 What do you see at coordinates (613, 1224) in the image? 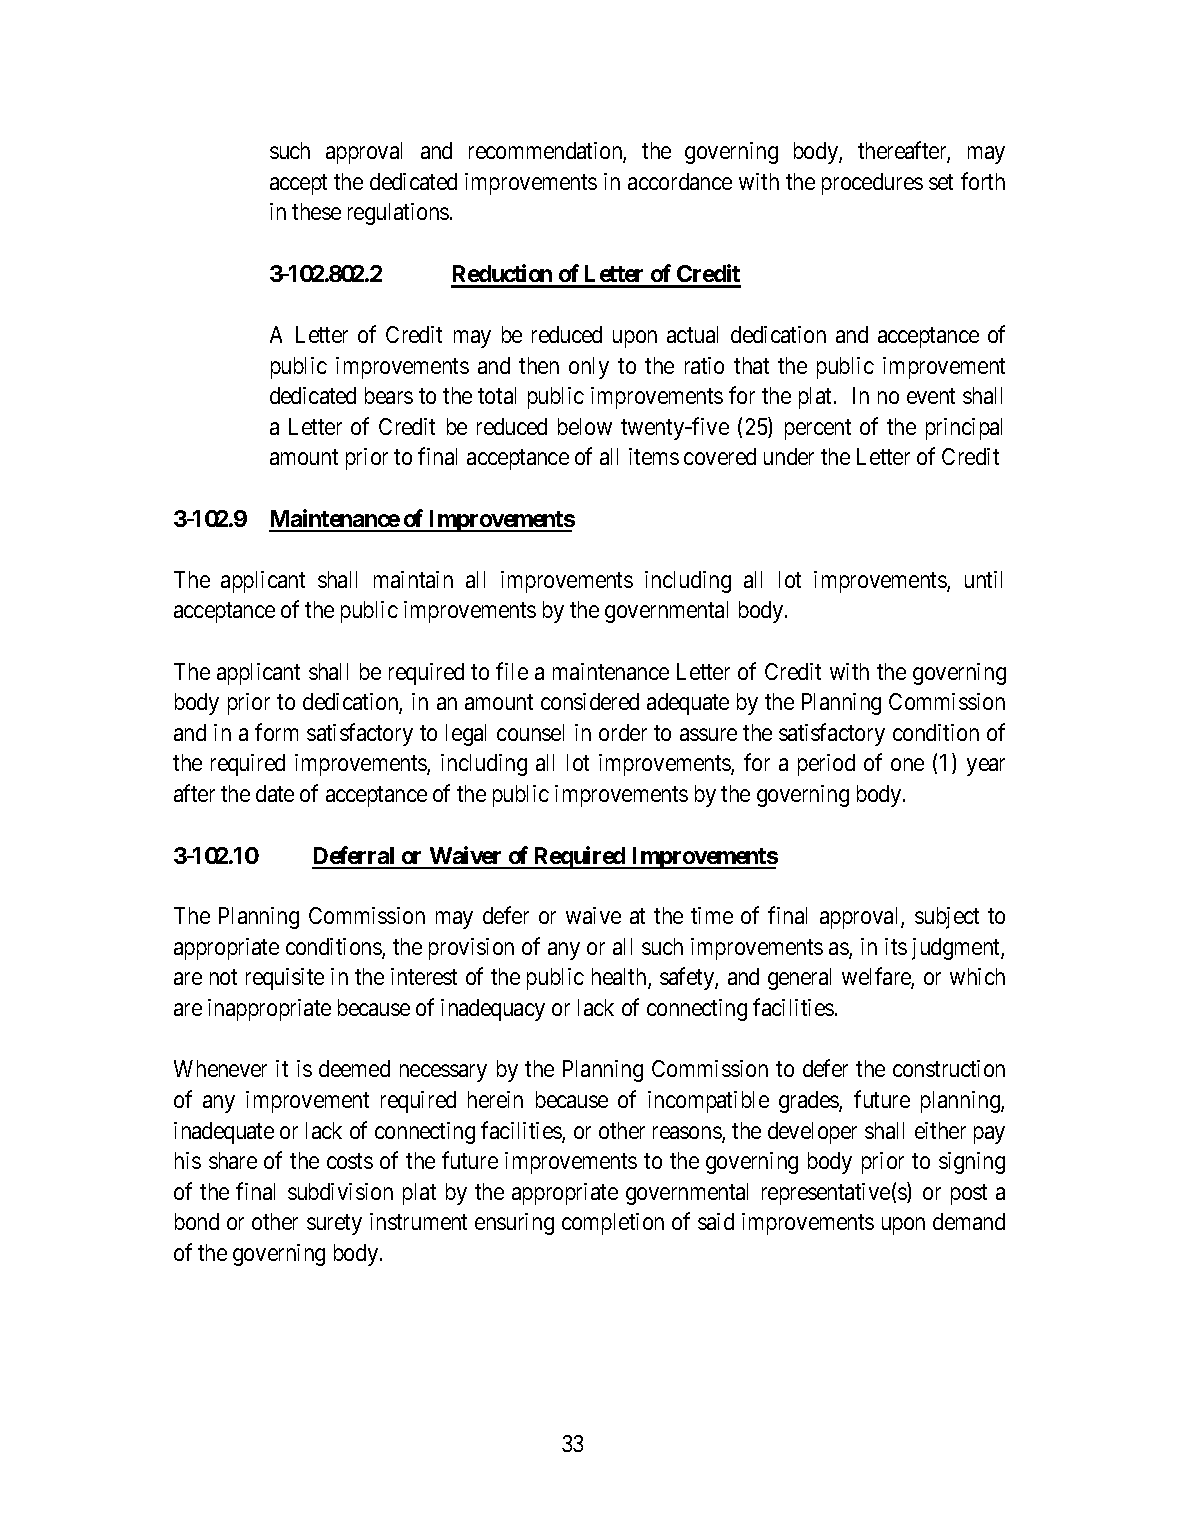
I see `completion` at bounding box center [613, 1224].
